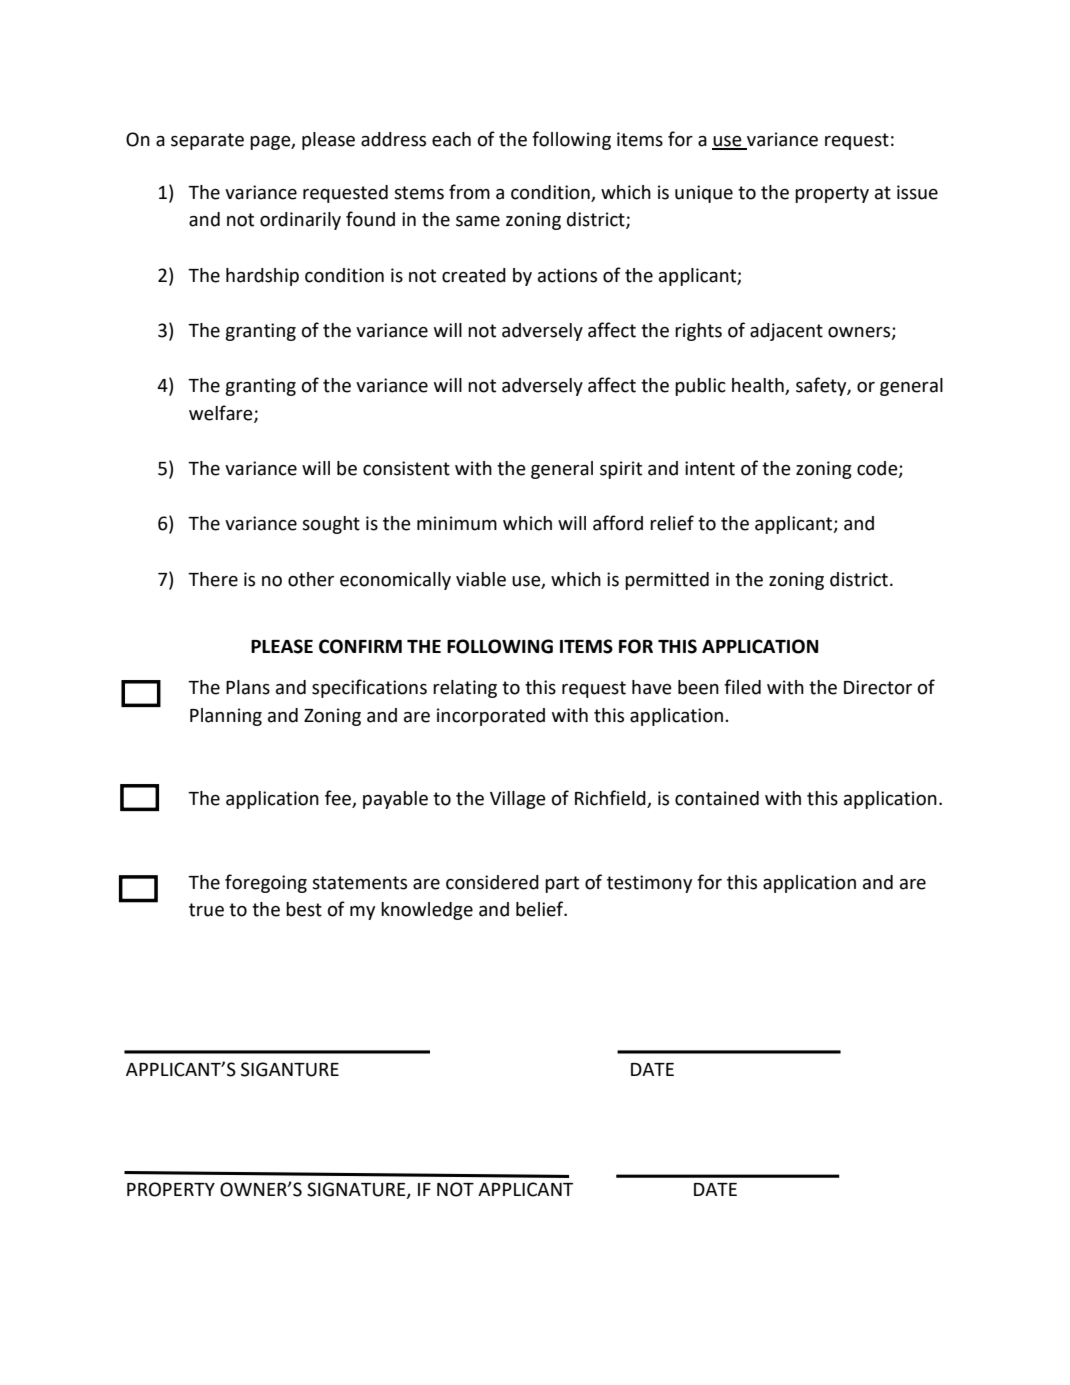  What do you see at coordinates (207, 141) in the screenshot?
I see `separate` at bounding box center [207, 141].
